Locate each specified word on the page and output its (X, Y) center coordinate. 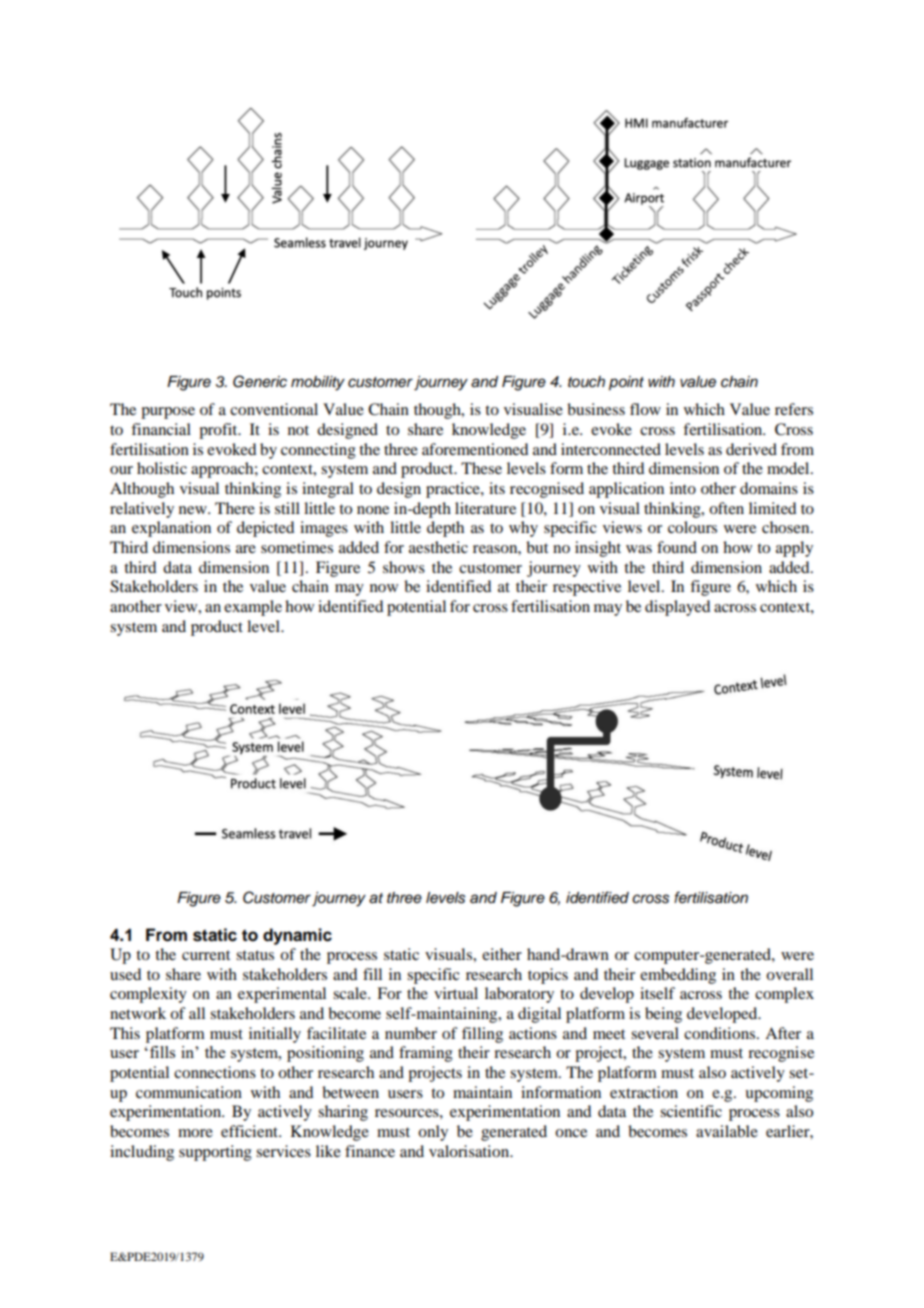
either (502, 954)
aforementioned (475, 449)
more (195, 1133)
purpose (168, 413)
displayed (677, 608)
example (253, 608)
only (433, 1133)
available (727, 1131)
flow (645, 409)
